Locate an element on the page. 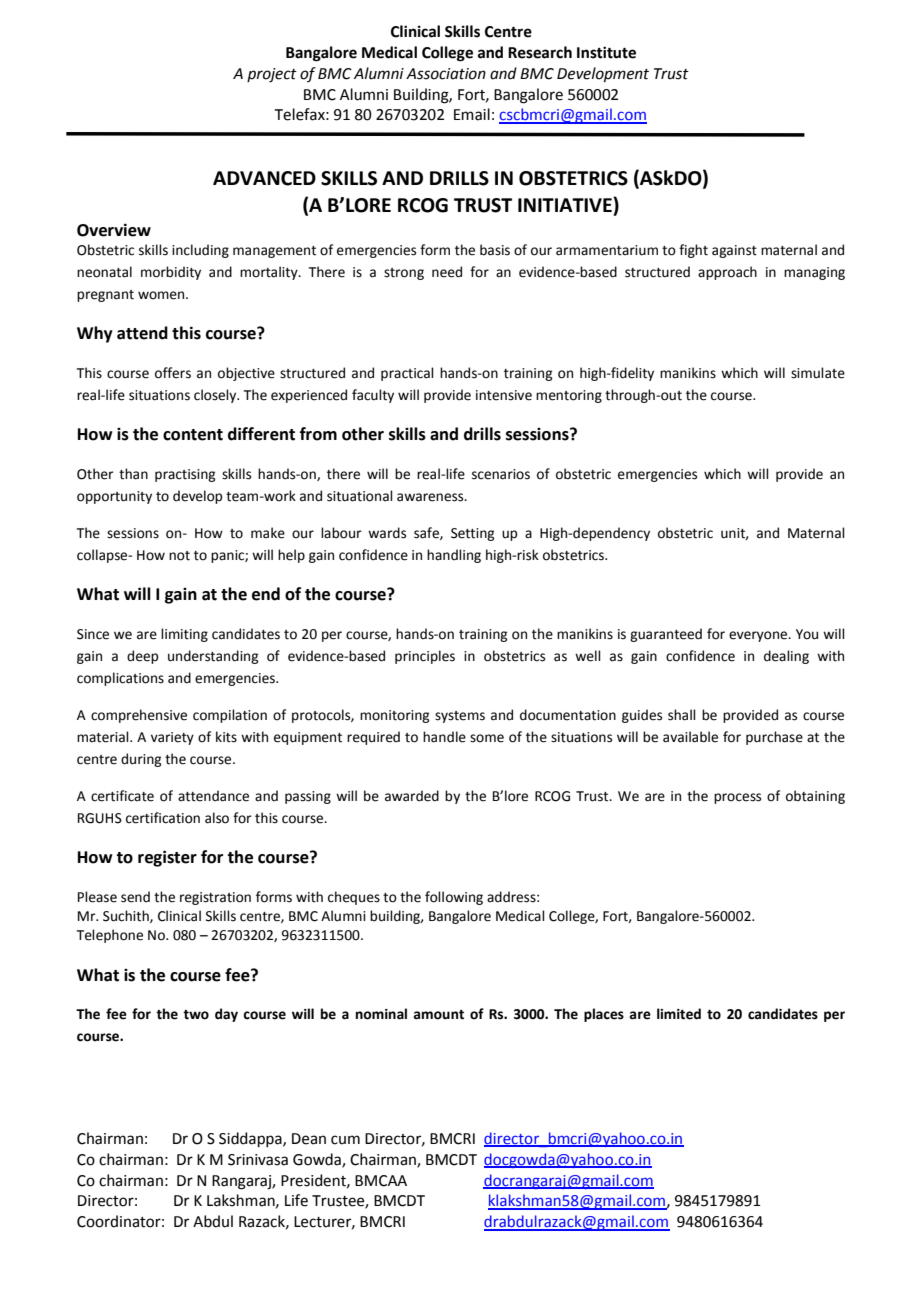 The height and width of the page is (1308, 924). Institute is located at coordinates (606, 52).
